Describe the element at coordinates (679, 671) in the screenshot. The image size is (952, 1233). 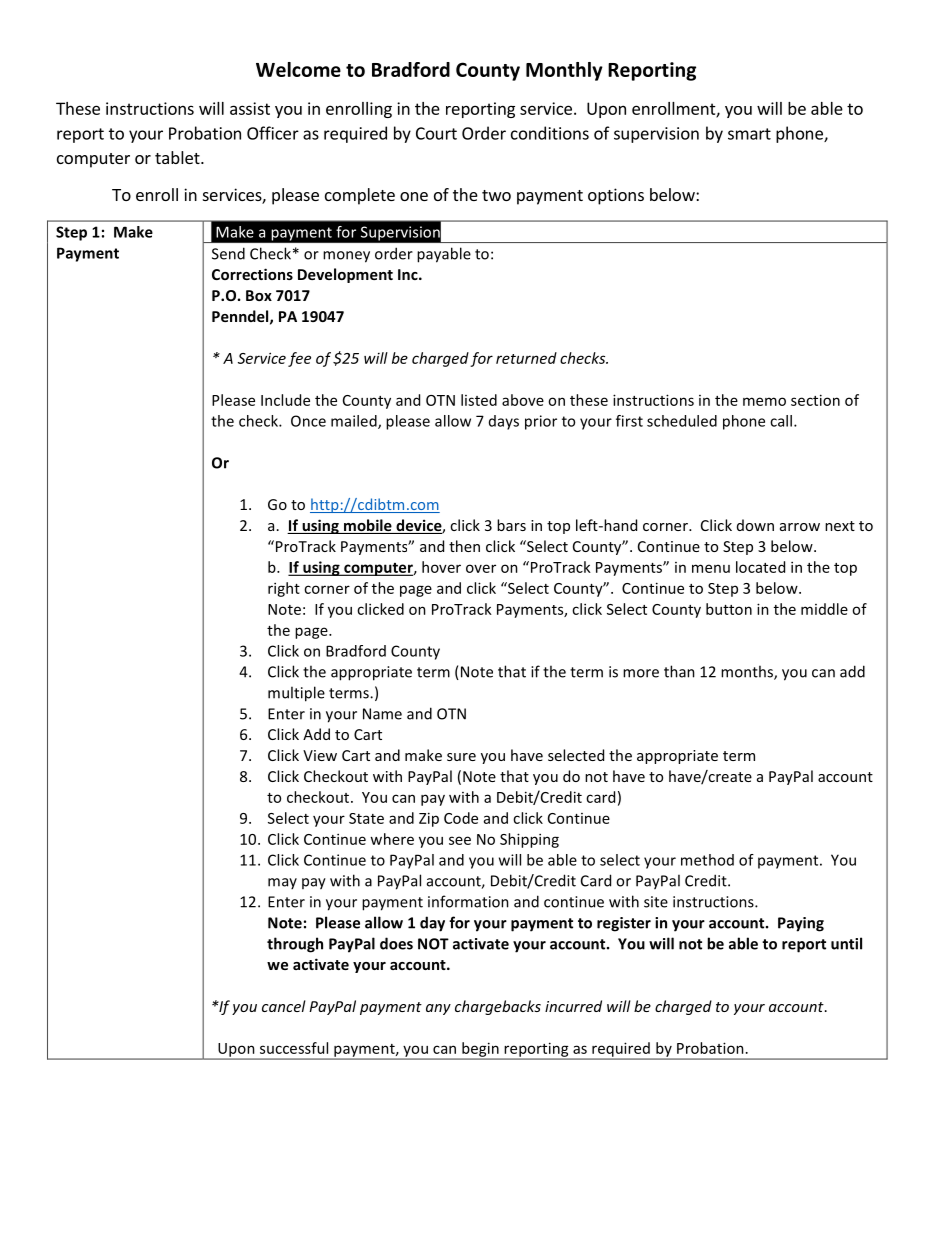
I see `than` at that location.
